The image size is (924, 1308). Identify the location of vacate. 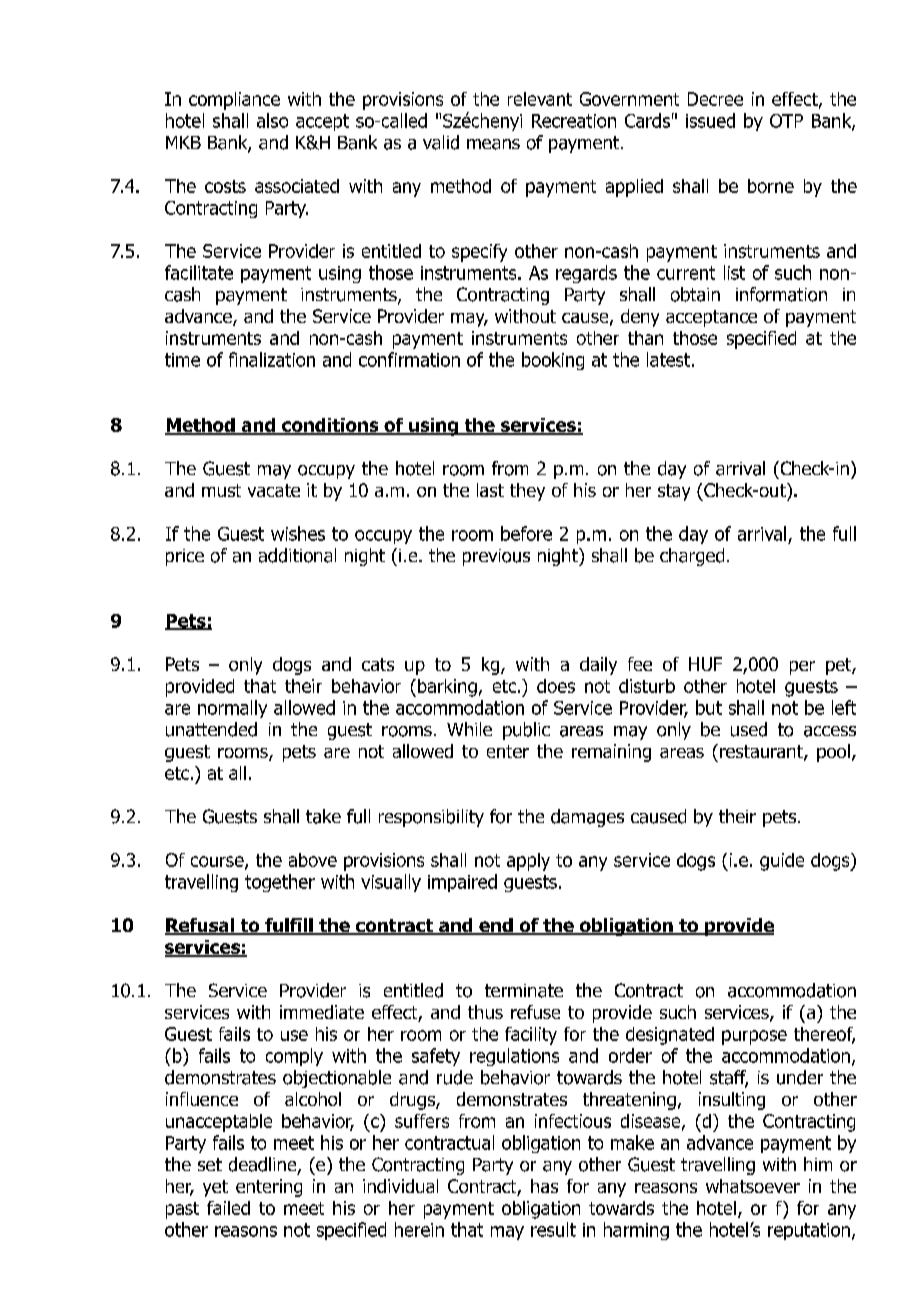
(274, 490).
